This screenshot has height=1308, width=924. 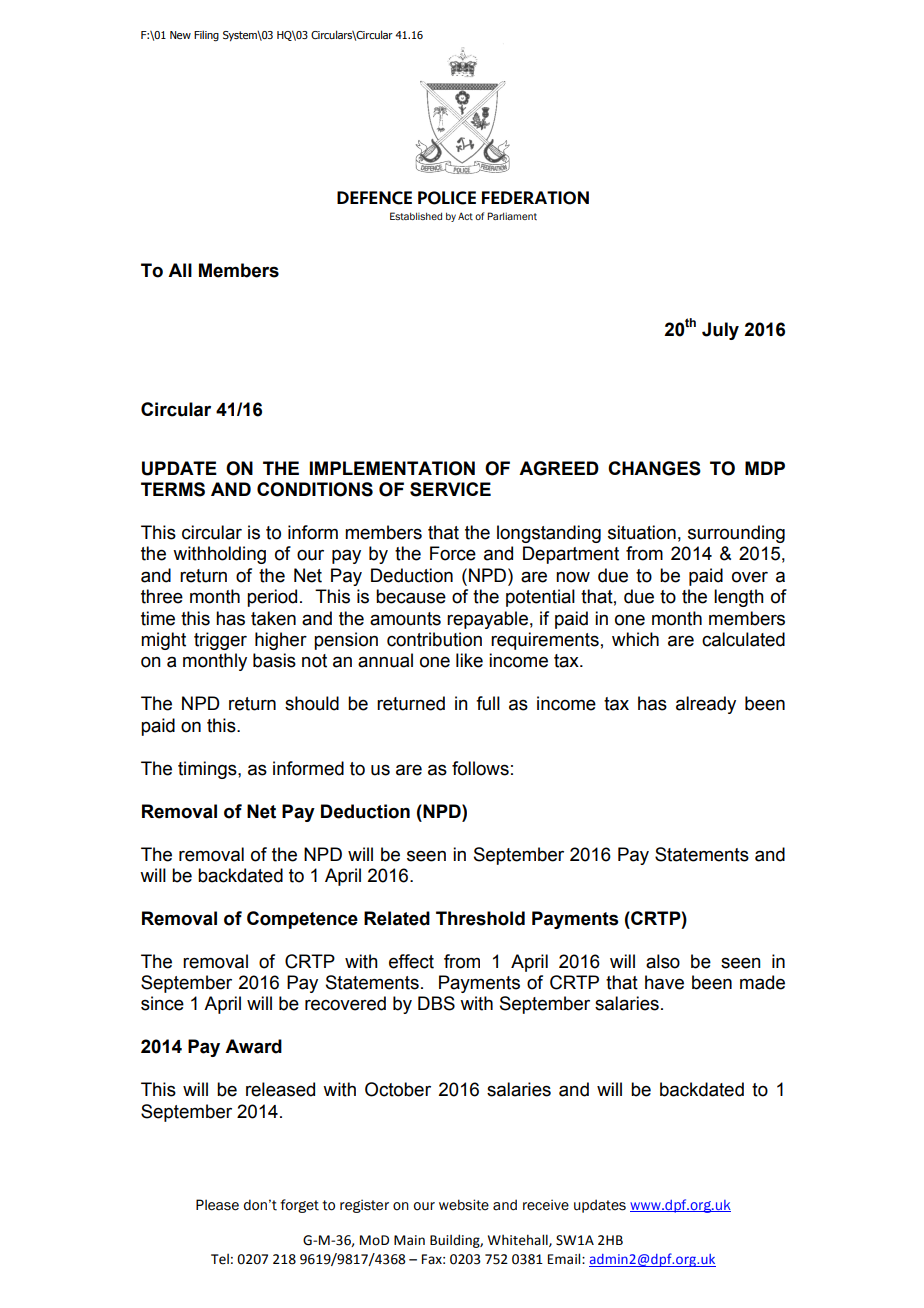 What do you see at coordinates (206, 36) in the screenshot?
I see `Filing` at bounding box center [206, 36].
